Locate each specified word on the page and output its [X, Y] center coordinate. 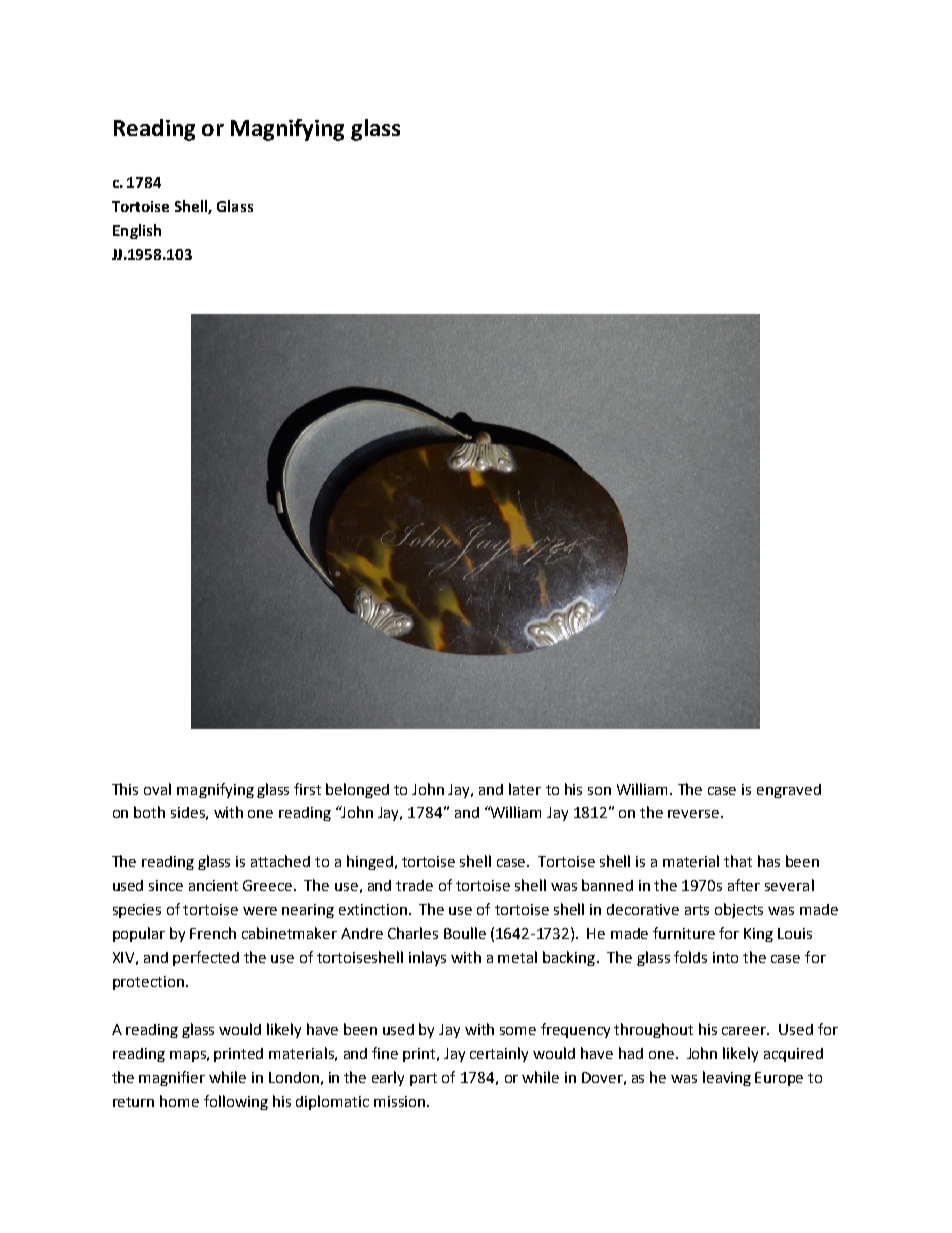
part [423, 1079]
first [307, 789]
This [125, 789]
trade [414, 885]
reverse [693, 814]
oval [157, 789]
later [525, 789]
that [738, 861]
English [137, 231]
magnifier [172, 1078]
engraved [789, 791]
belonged [357, 790]
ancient [213, 885]
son [599, 791]
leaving [727, 1078]
